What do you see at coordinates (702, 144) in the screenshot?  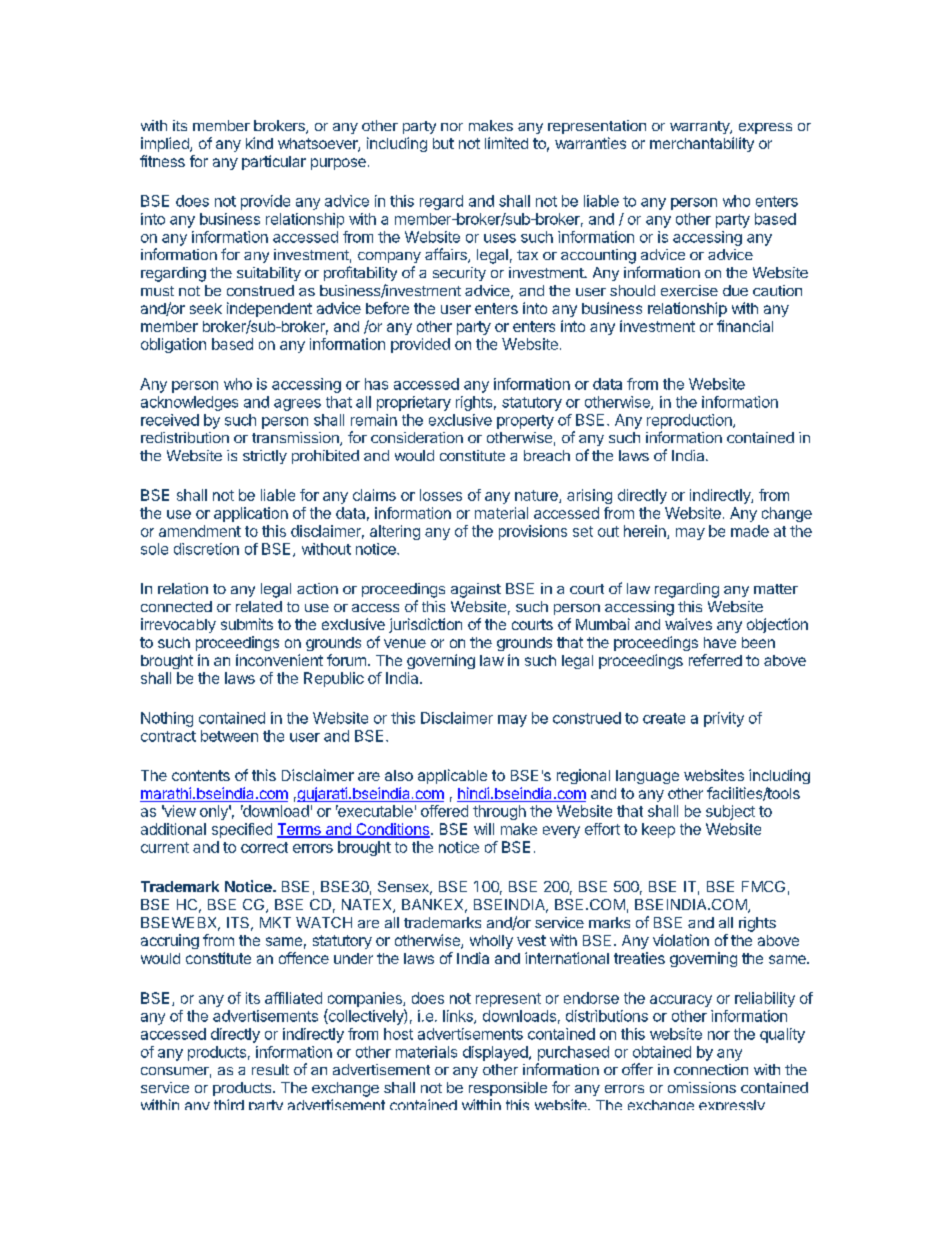 I see `merchantability` at bounding box center [702, 144].
